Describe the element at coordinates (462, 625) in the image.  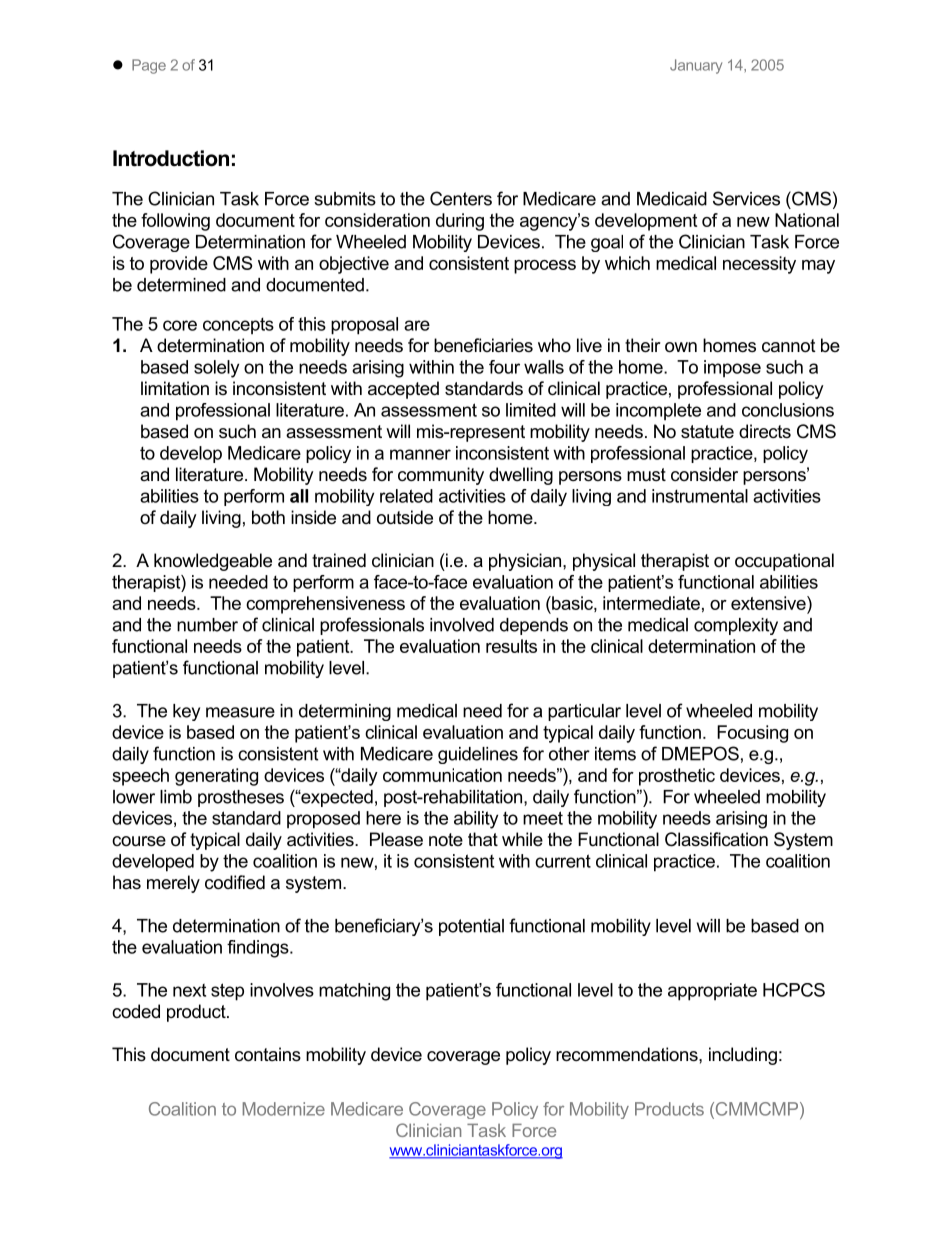
I see `involved` at that location.
